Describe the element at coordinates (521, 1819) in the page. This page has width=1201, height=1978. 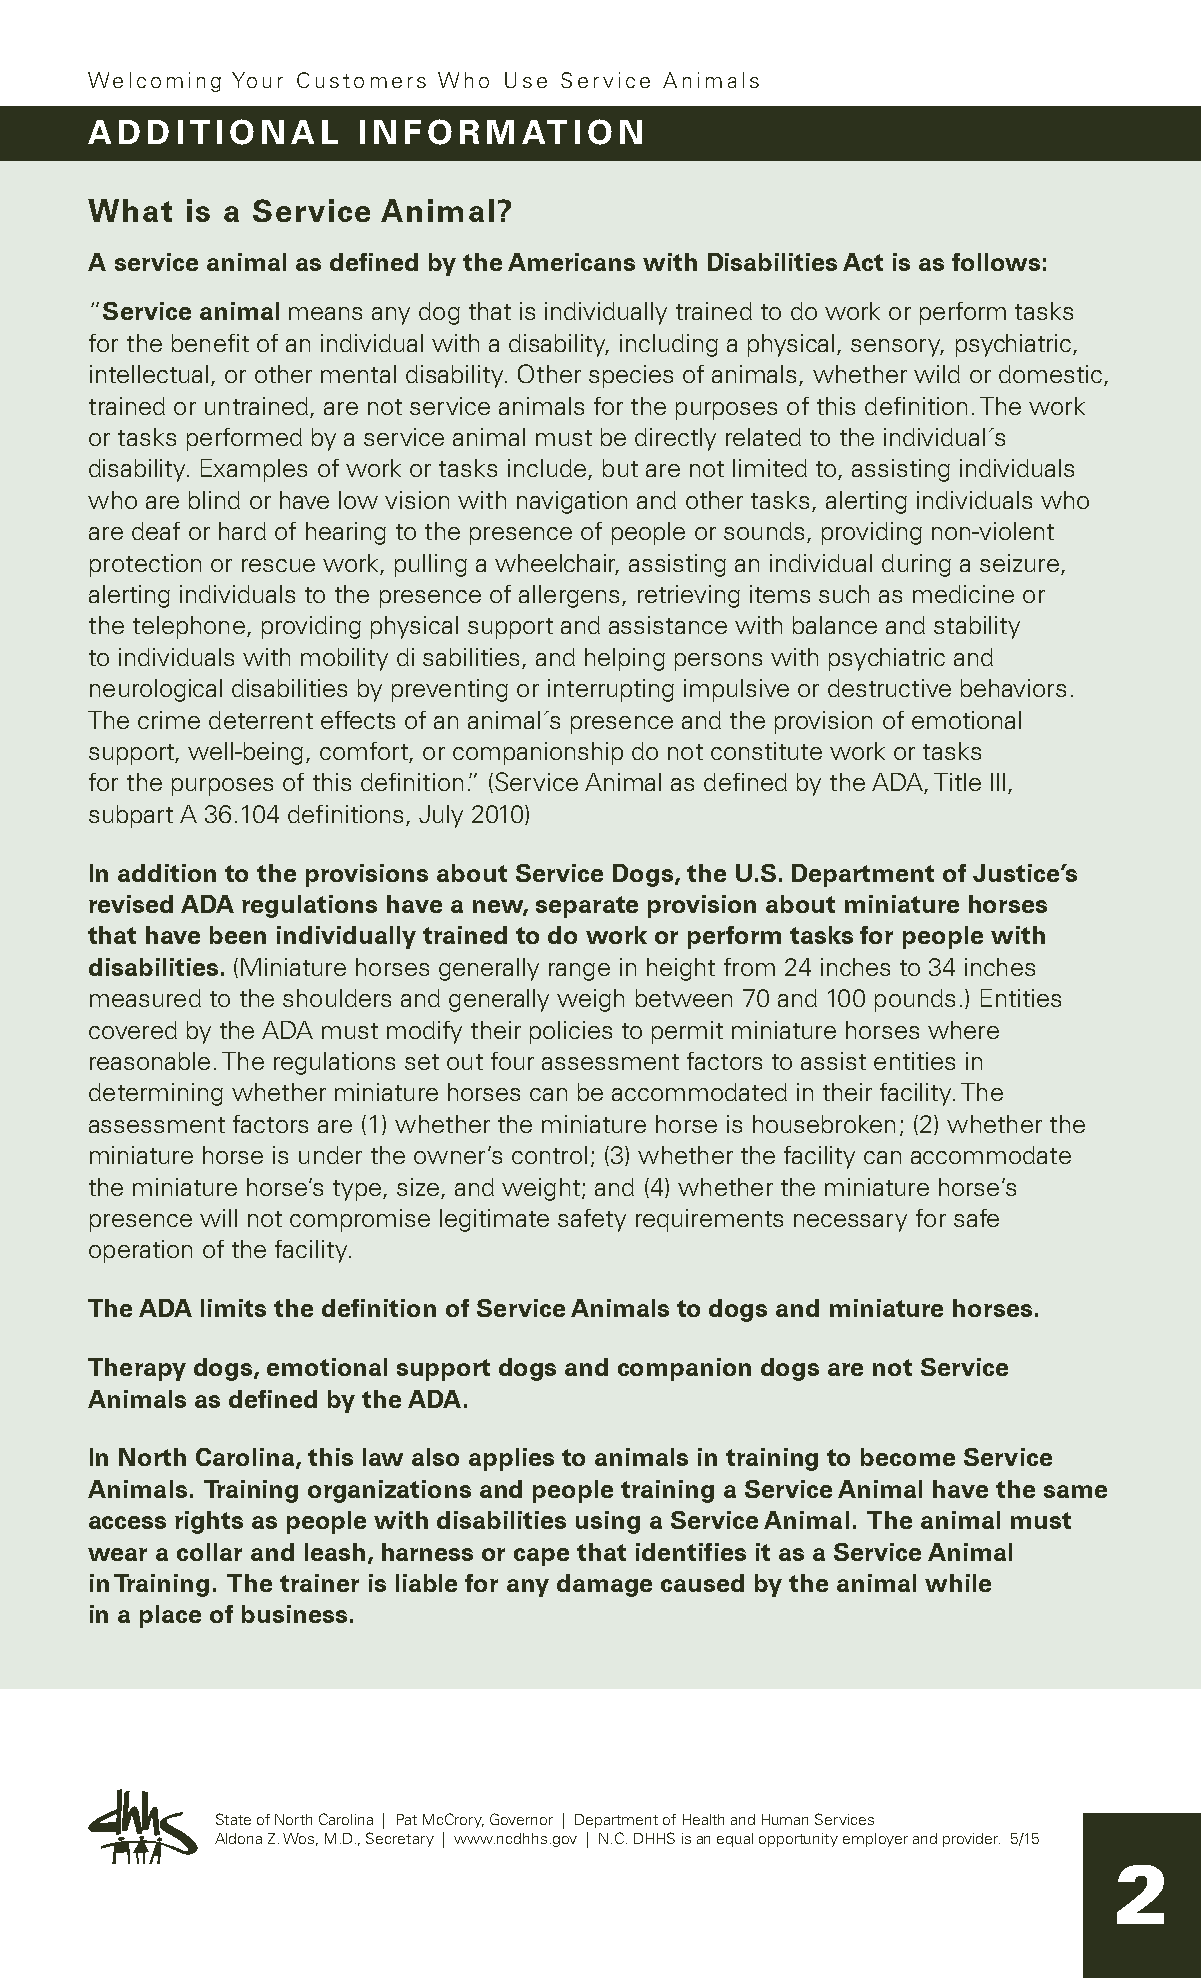
I see `Governor` at that location.
